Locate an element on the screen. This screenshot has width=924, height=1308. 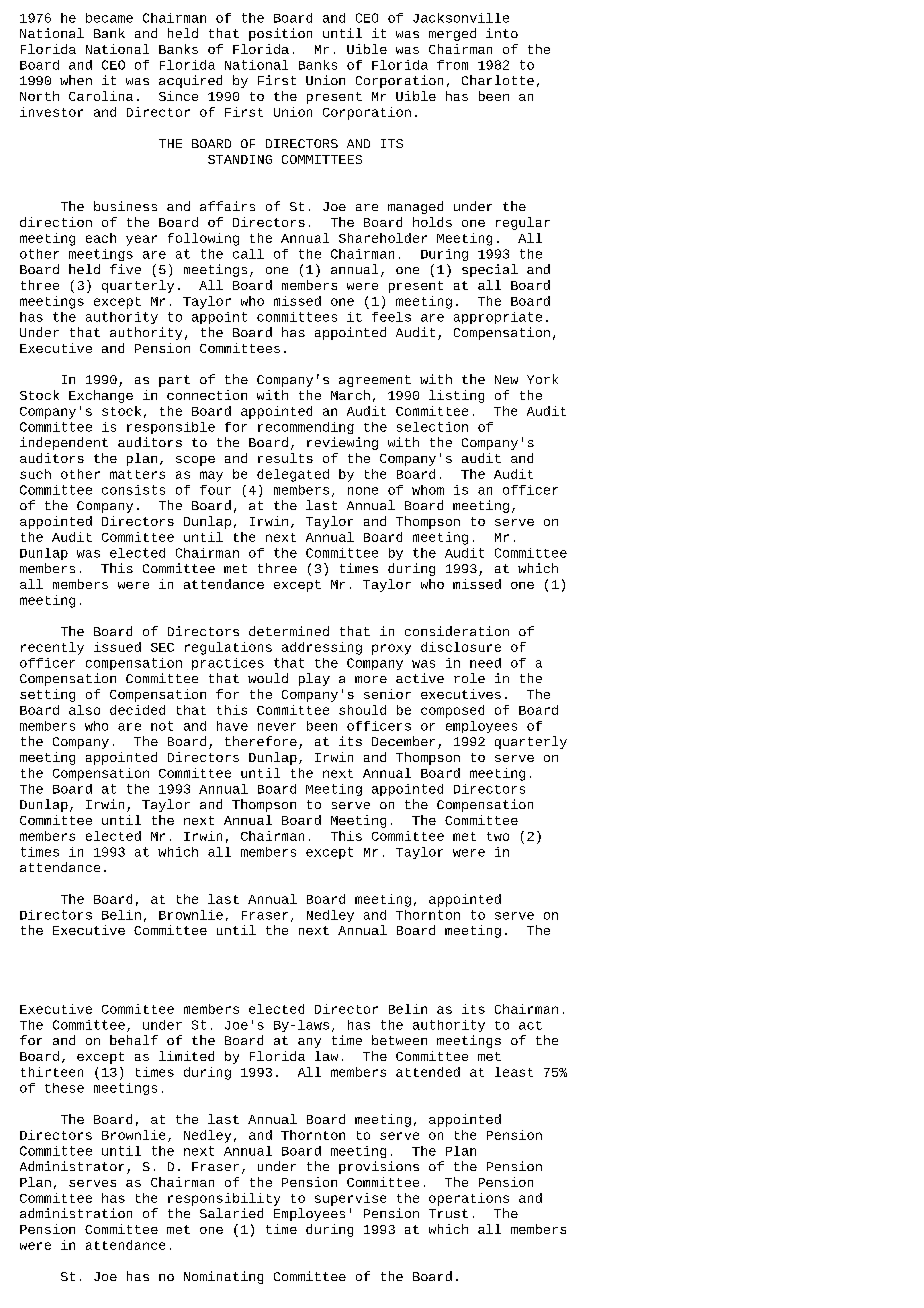
need is located at coordinates (485, 663).
